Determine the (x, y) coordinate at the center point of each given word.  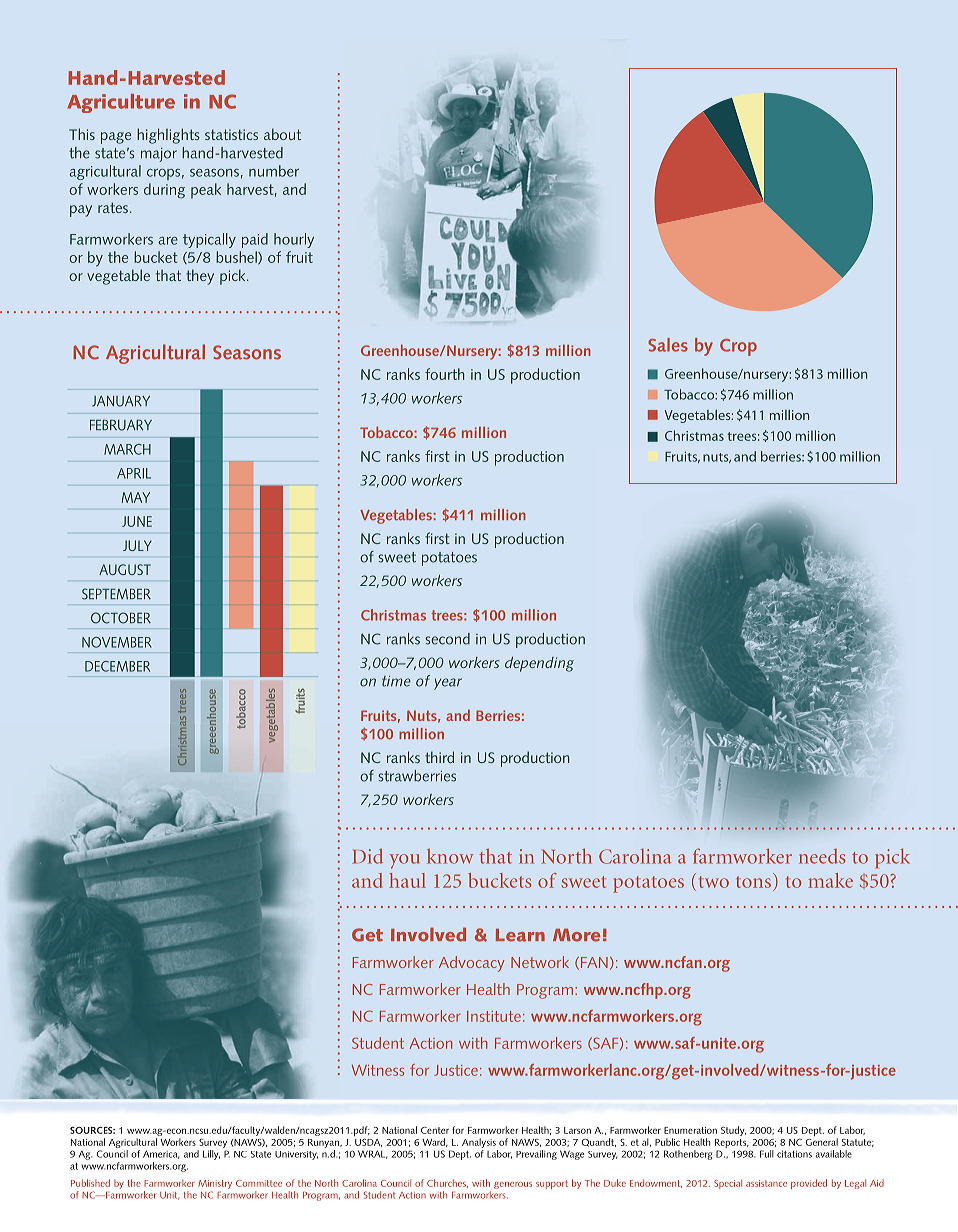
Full (767, 1154)
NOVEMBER (117, 642)
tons (753, 882)
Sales (668, 345)
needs (822, 856)
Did (367, 856)
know (450, 856)
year (448, 684)
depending (539, 664)
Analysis (479, 1143)
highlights (168, 136)
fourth (445, 374)
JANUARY (121, 401)
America (161, 1154)
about (282, 134)
